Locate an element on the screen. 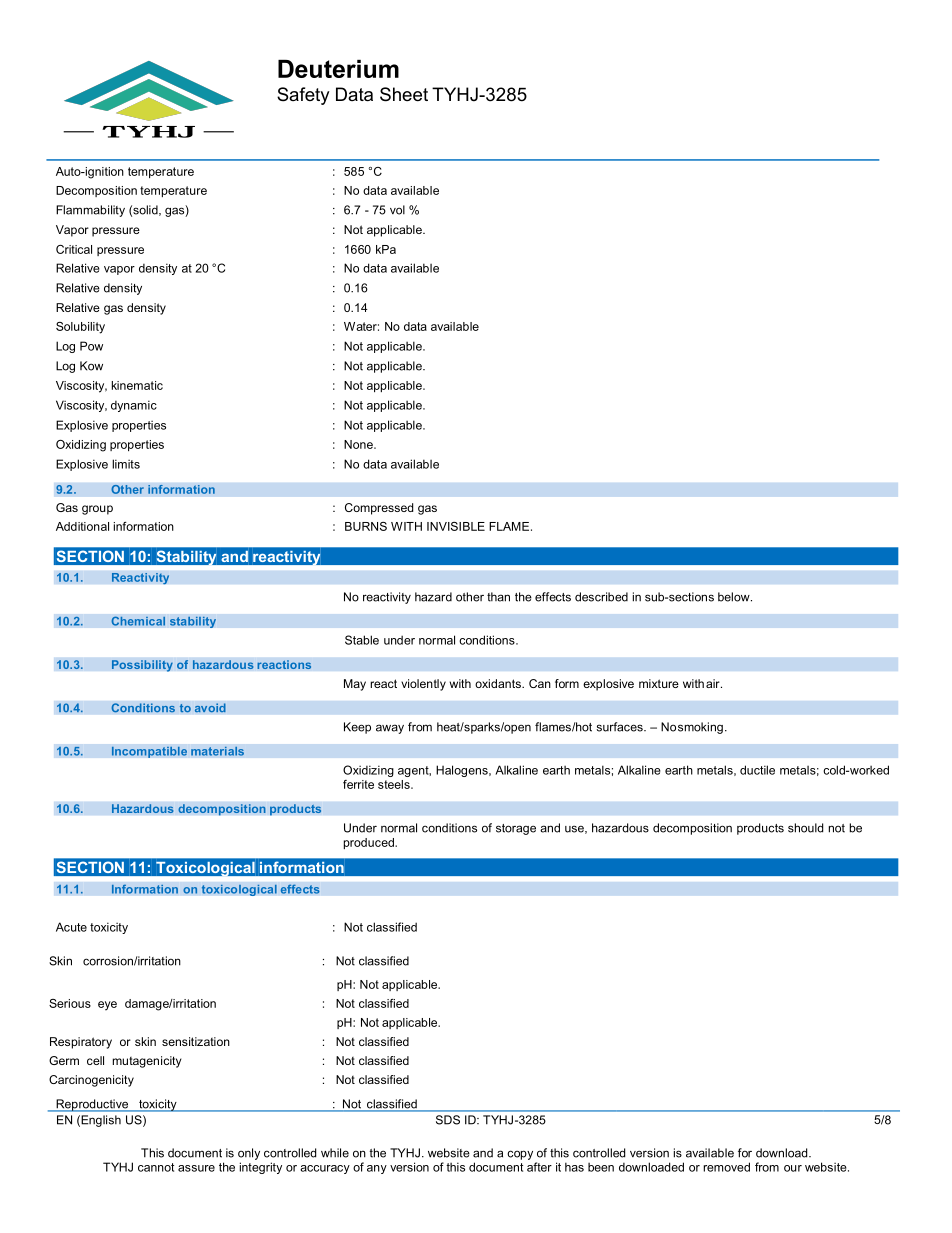 This screenshot has height=1233, width=952. cannot is located at coordinates (156, 1167).
